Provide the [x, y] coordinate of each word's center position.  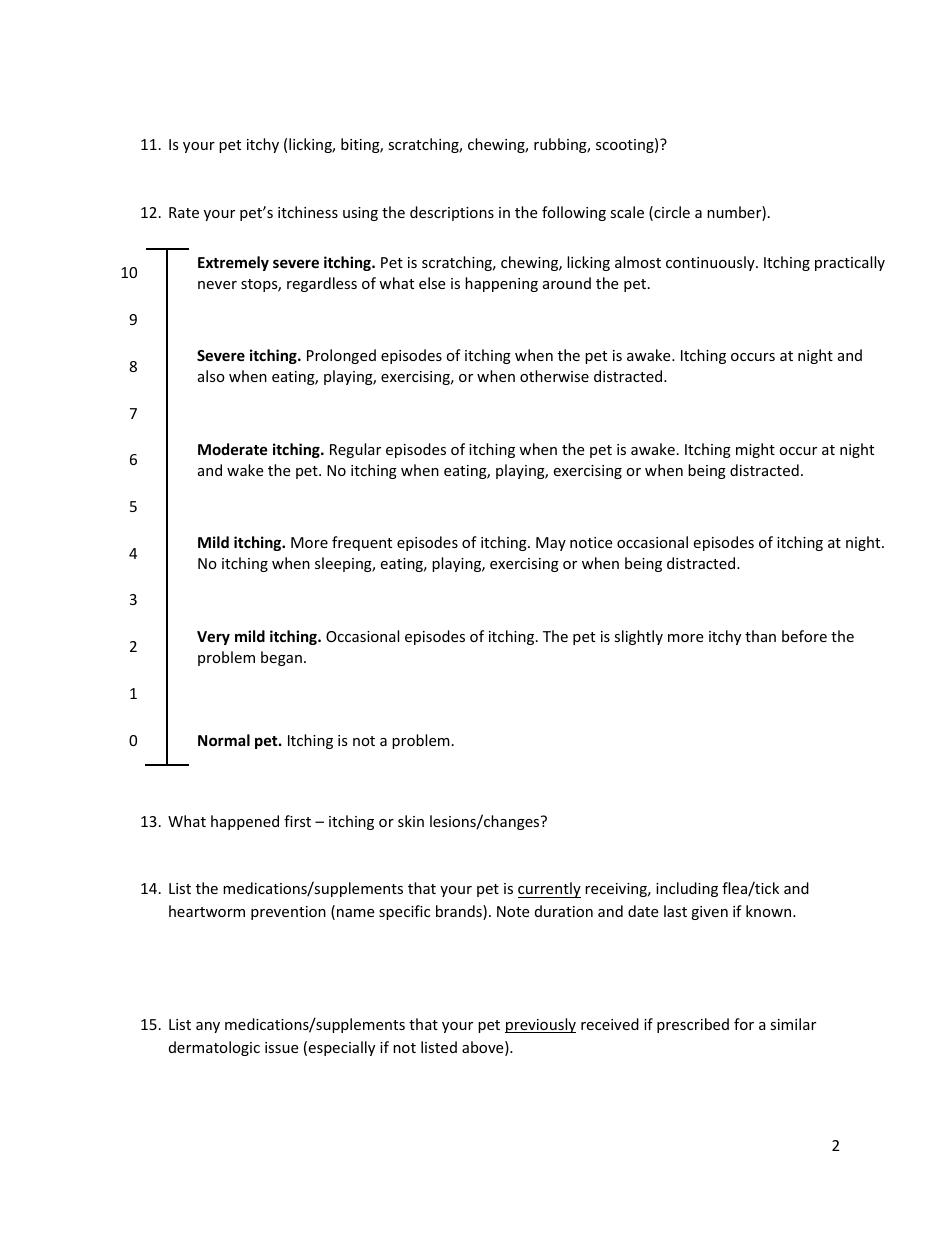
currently [549, 890]
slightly [638, 637]
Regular [355, 450]
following [574, 213]
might [755, 450]
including [687, 889]
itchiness [308, 212]
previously [540, 1025]
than [760, 636]
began [281, 658]
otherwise [554, 376]
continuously [711, 263]
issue [281, 1047]
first [297, 821]
